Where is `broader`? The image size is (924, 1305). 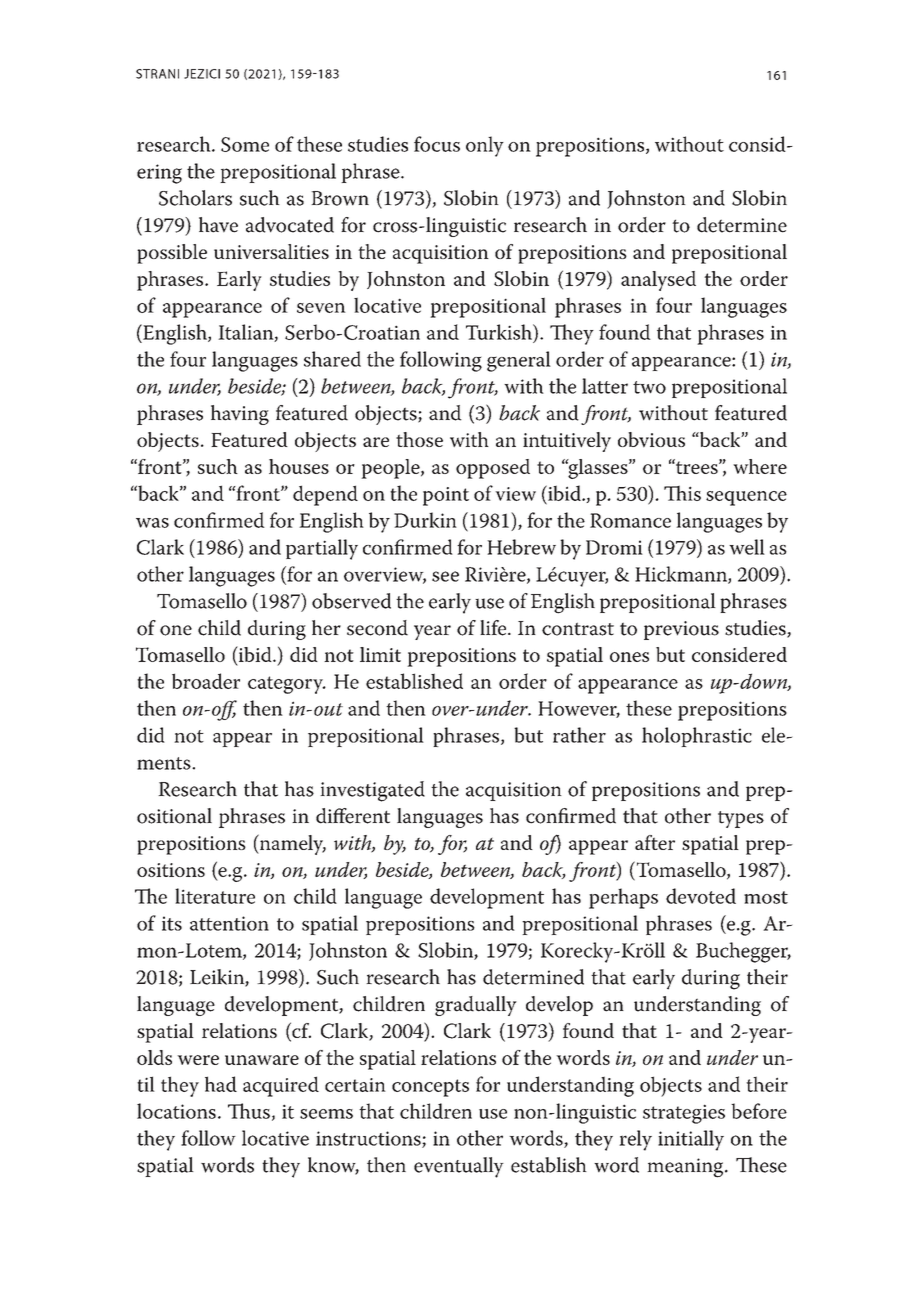
broader is located at coordinates (206, 681).
